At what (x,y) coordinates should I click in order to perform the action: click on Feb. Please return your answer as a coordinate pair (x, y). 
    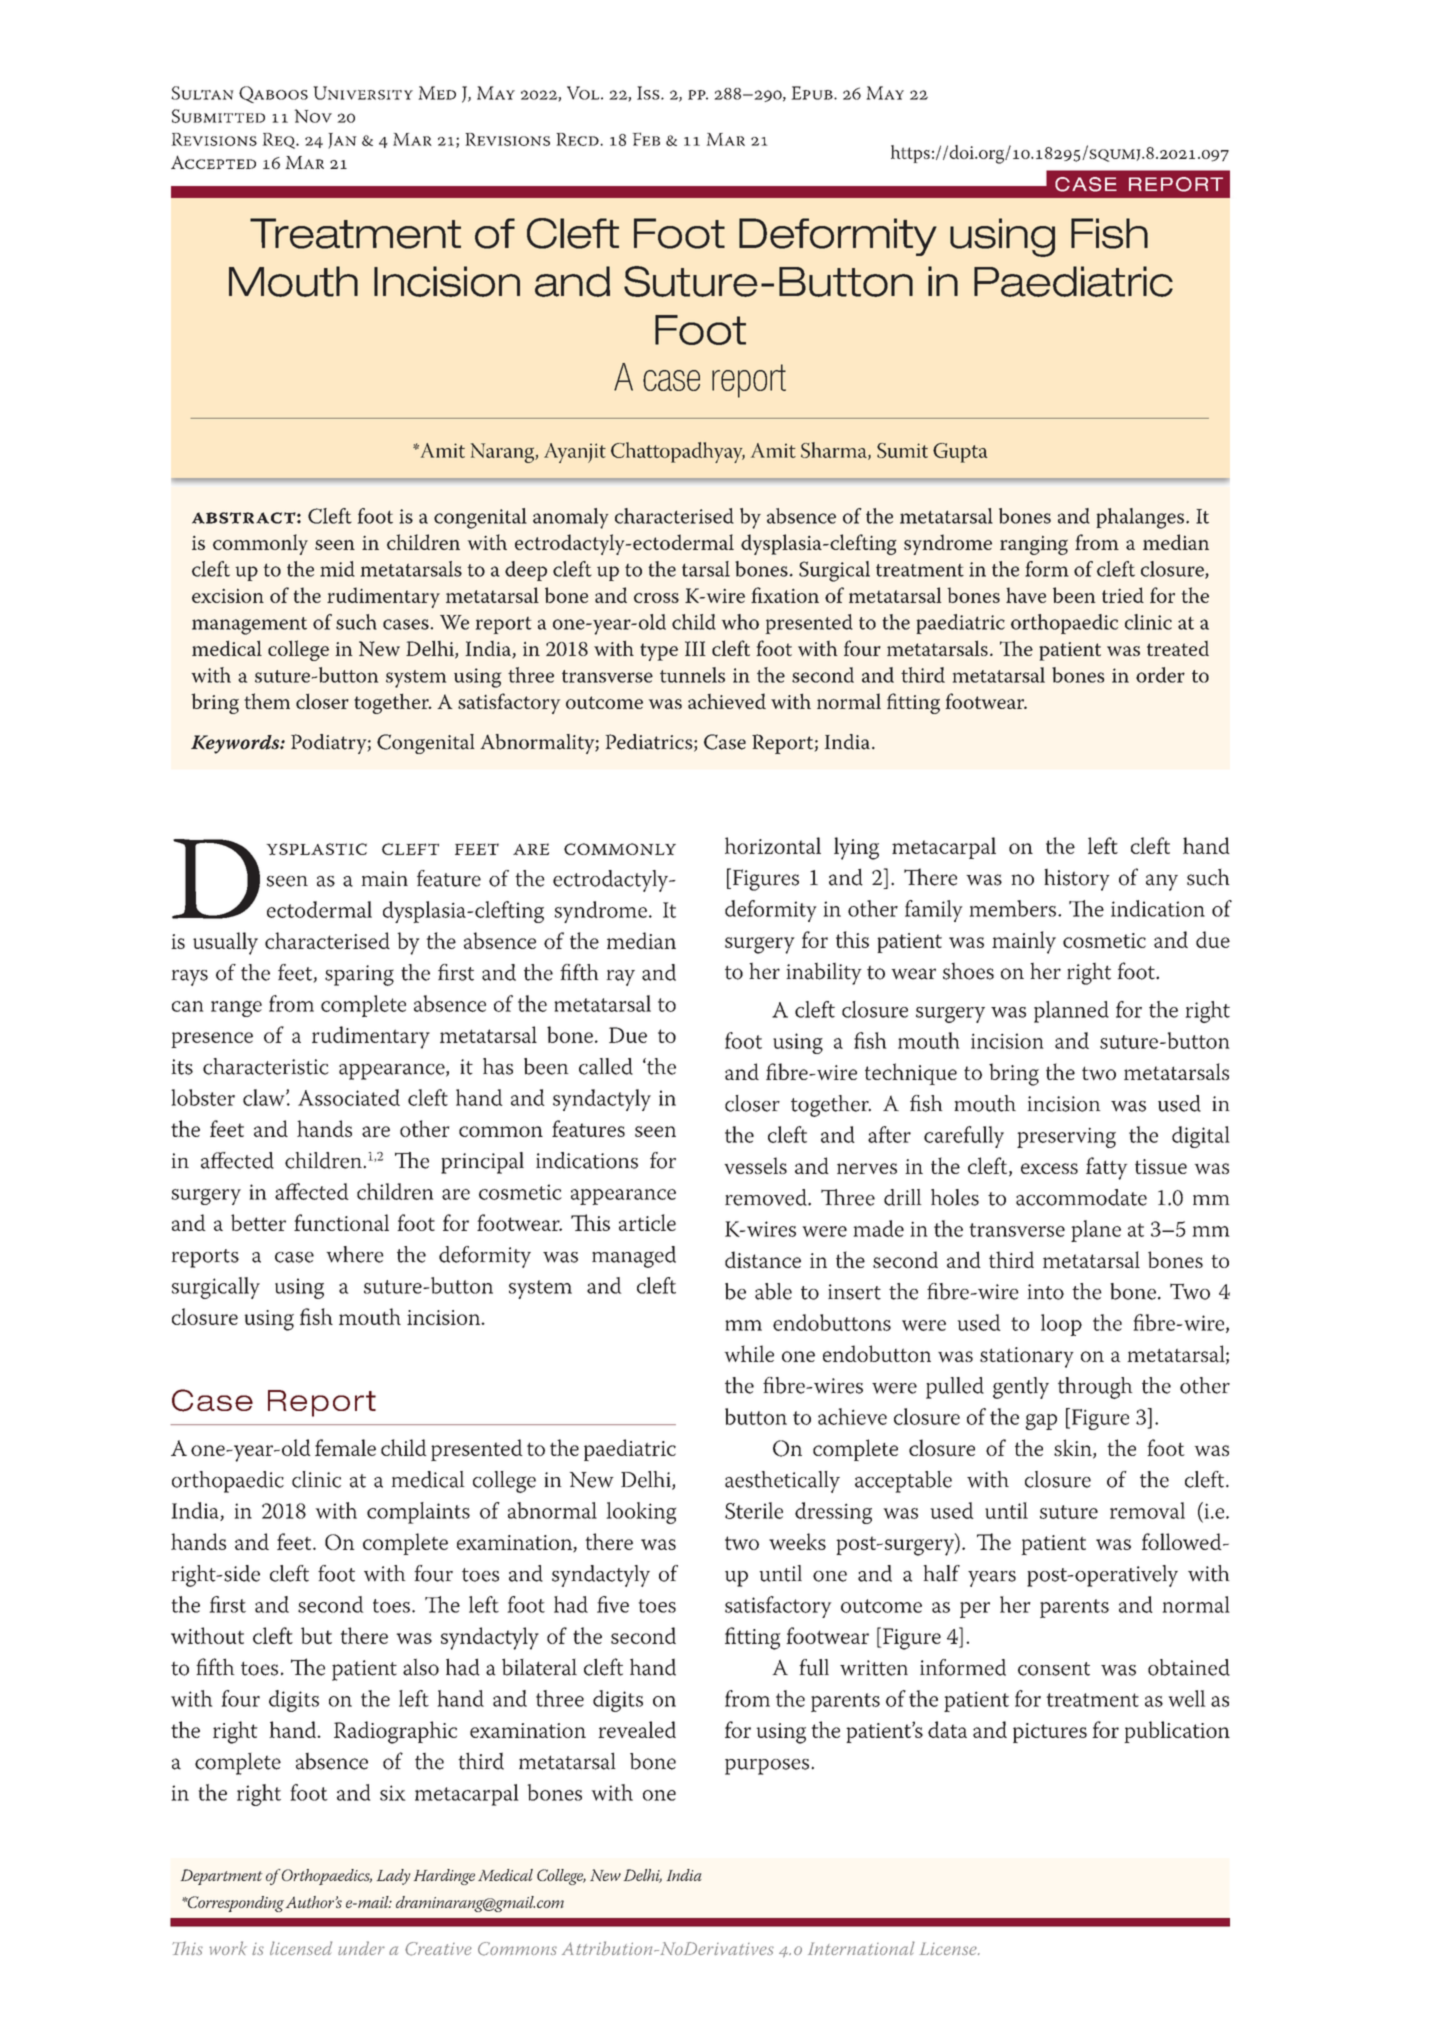
    Looking at the image, I should click on (646, 139).
